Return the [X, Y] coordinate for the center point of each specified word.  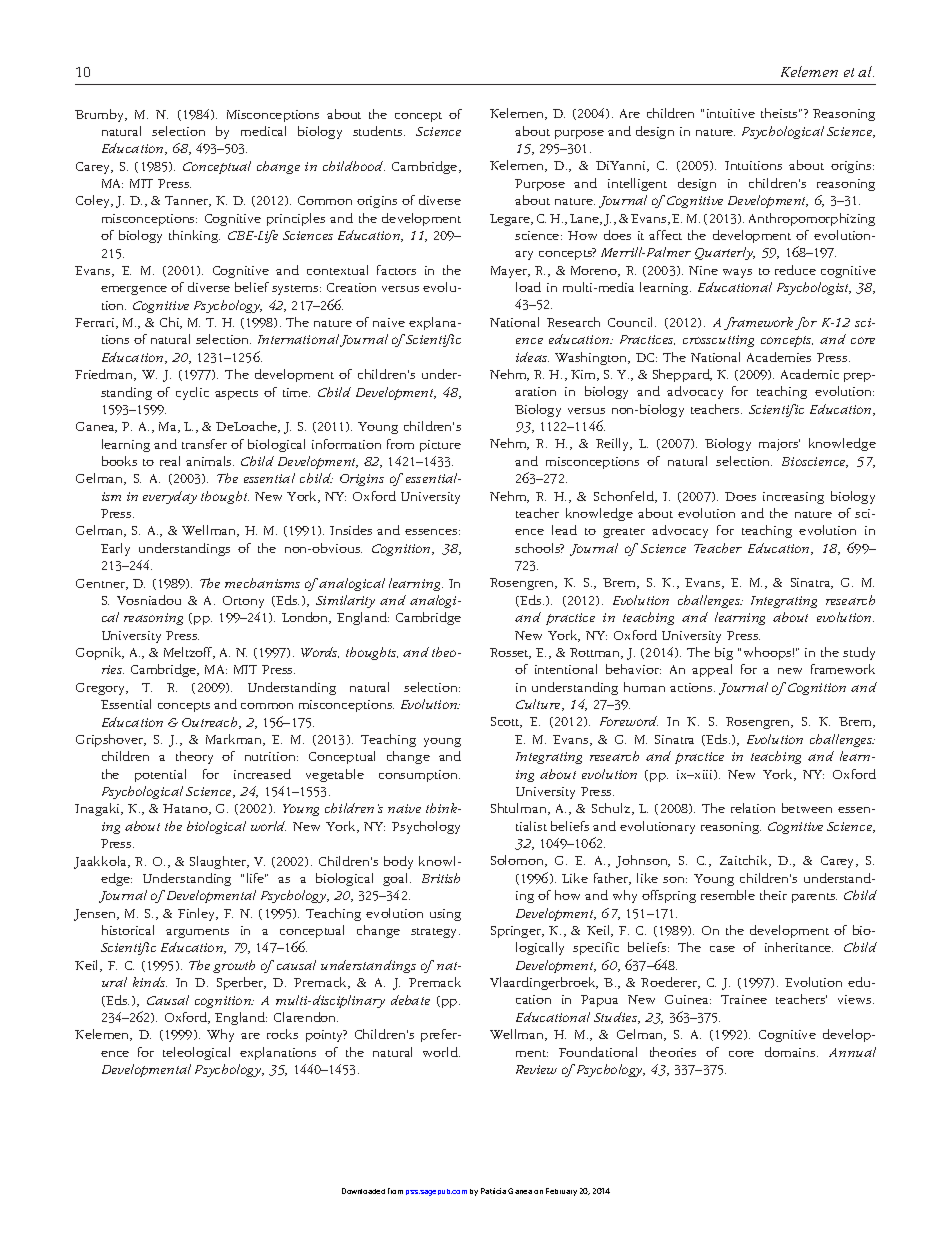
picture [440, 446]
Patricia [493, 1191]
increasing [793, 498]
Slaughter [219, 862]
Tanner [188, 201]
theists [780, 113]
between [807, 808]
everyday [170, 497]
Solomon [519, 861]
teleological [196, 1053]
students [379, 131]
